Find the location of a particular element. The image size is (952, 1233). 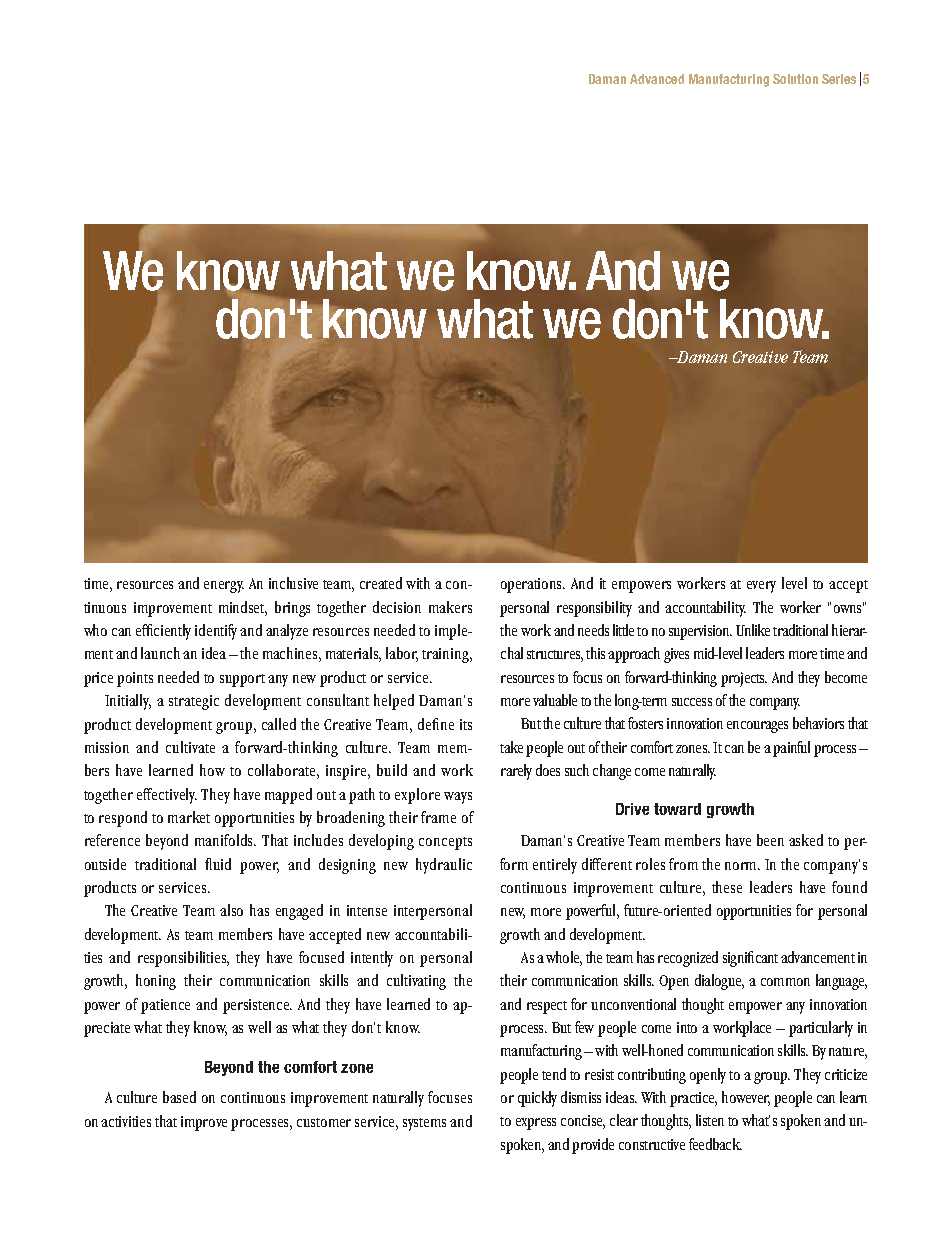

based is located at coordinates (179, 1097).
